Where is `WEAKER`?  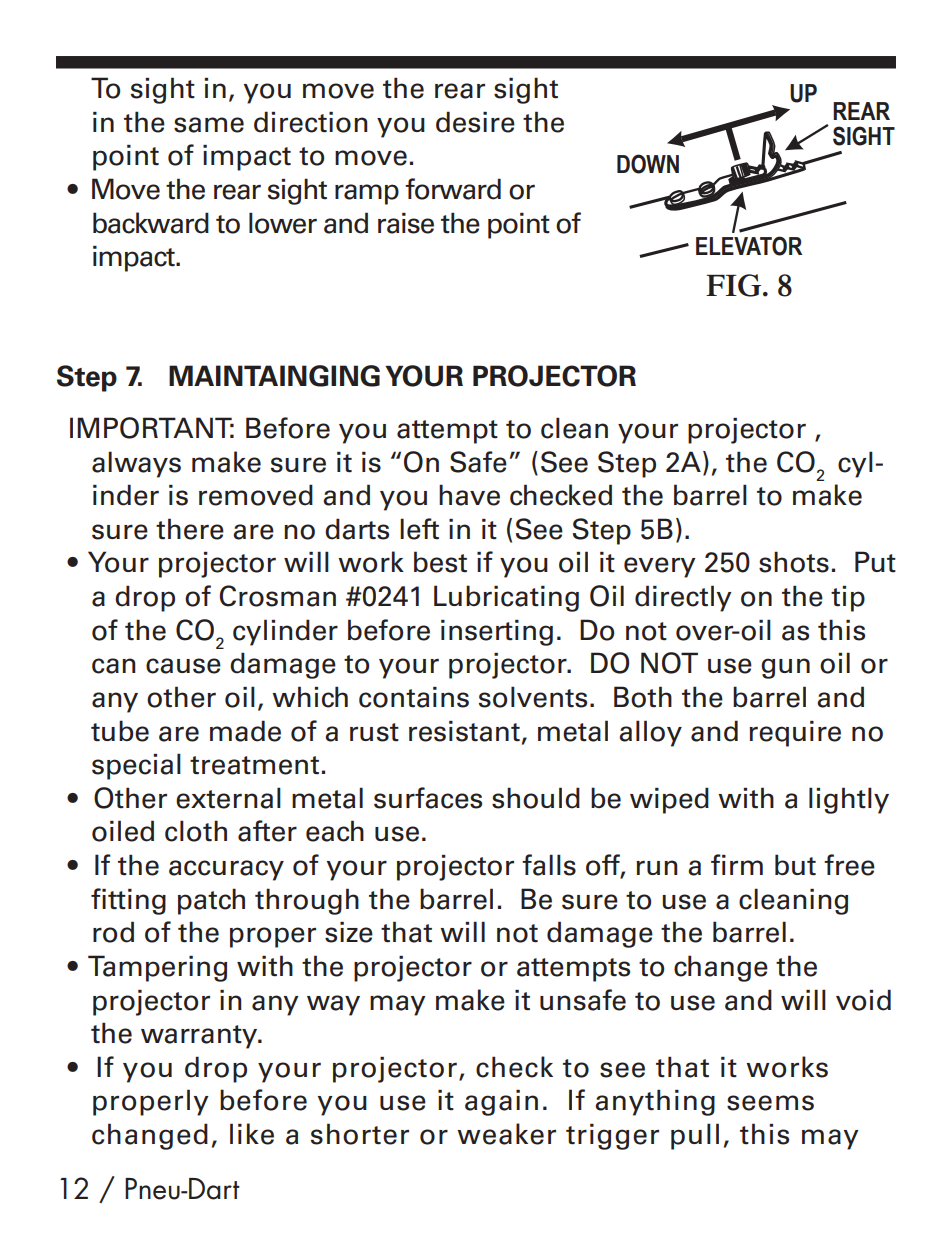 WEAKER is located at coordinates (506, 1134).
